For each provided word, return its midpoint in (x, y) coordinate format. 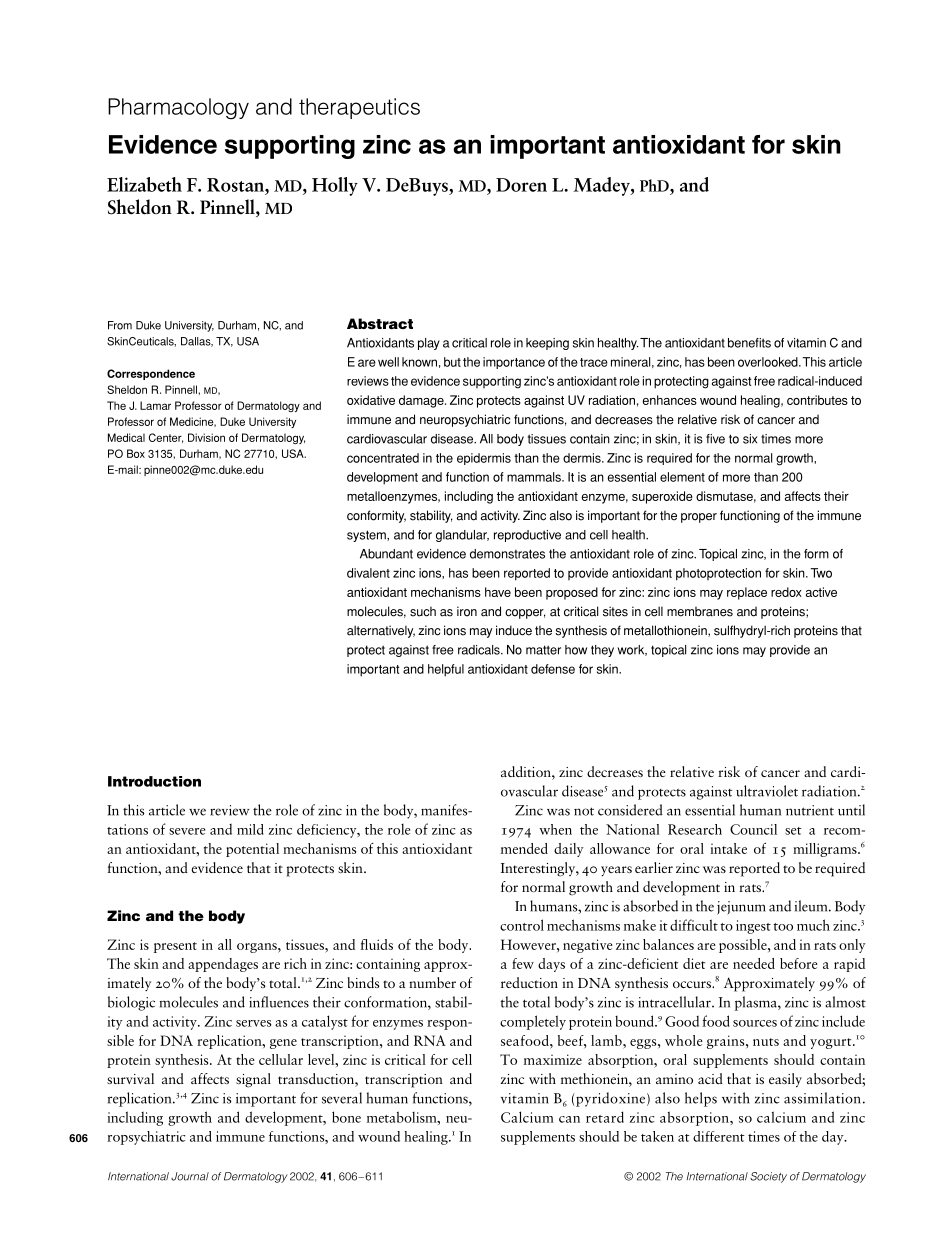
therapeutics (359, 108)
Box (136, 453)
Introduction (154, 781)
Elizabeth (144, 184)
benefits (749, 343)
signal (253, 1080)
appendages (223, 965)
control (522, 925)
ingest (753, 927)
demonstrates (507, 554)
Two (821, 573)
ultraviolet (767, 791)
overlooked (769, 362)
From (120, 325)
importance (514, 363)
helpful (446, 670)
